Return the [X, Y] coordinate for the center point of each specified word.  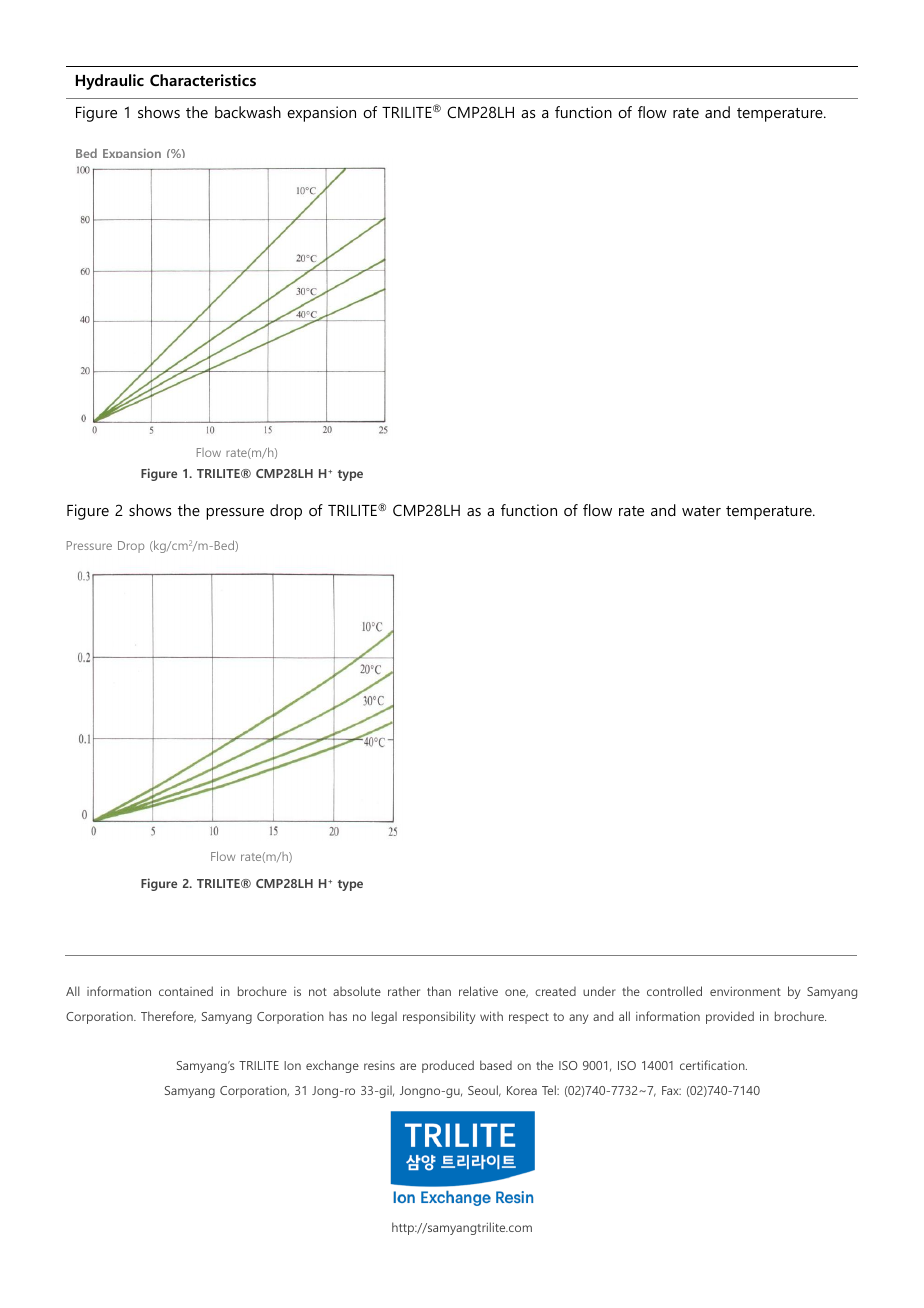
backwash [248, 112]
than [439, 991]
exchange [332, 1066]
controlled [674, 991]
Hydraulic [110, 82]
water [701, 511]
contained [186, 991]
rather [404, 991]
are [408, 1066]
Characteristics [203, 80]
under [599, 991]
